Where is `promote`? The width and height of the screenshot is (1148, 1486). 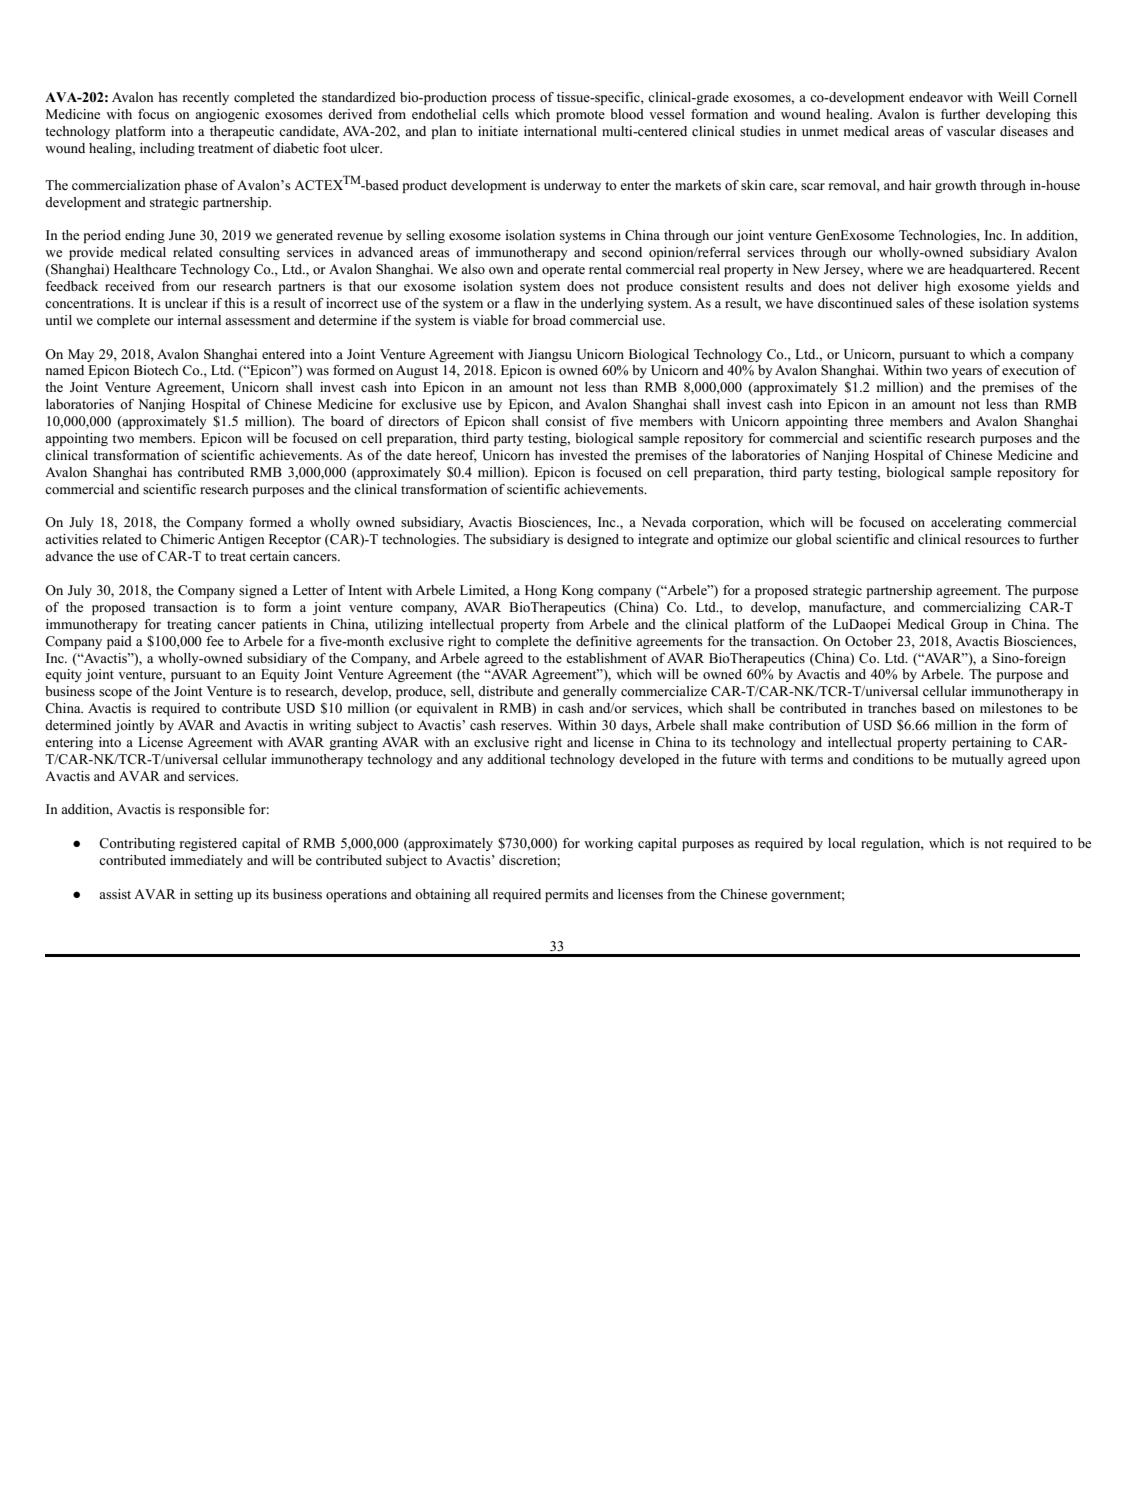 promote is located at coordinates (580, 116).
